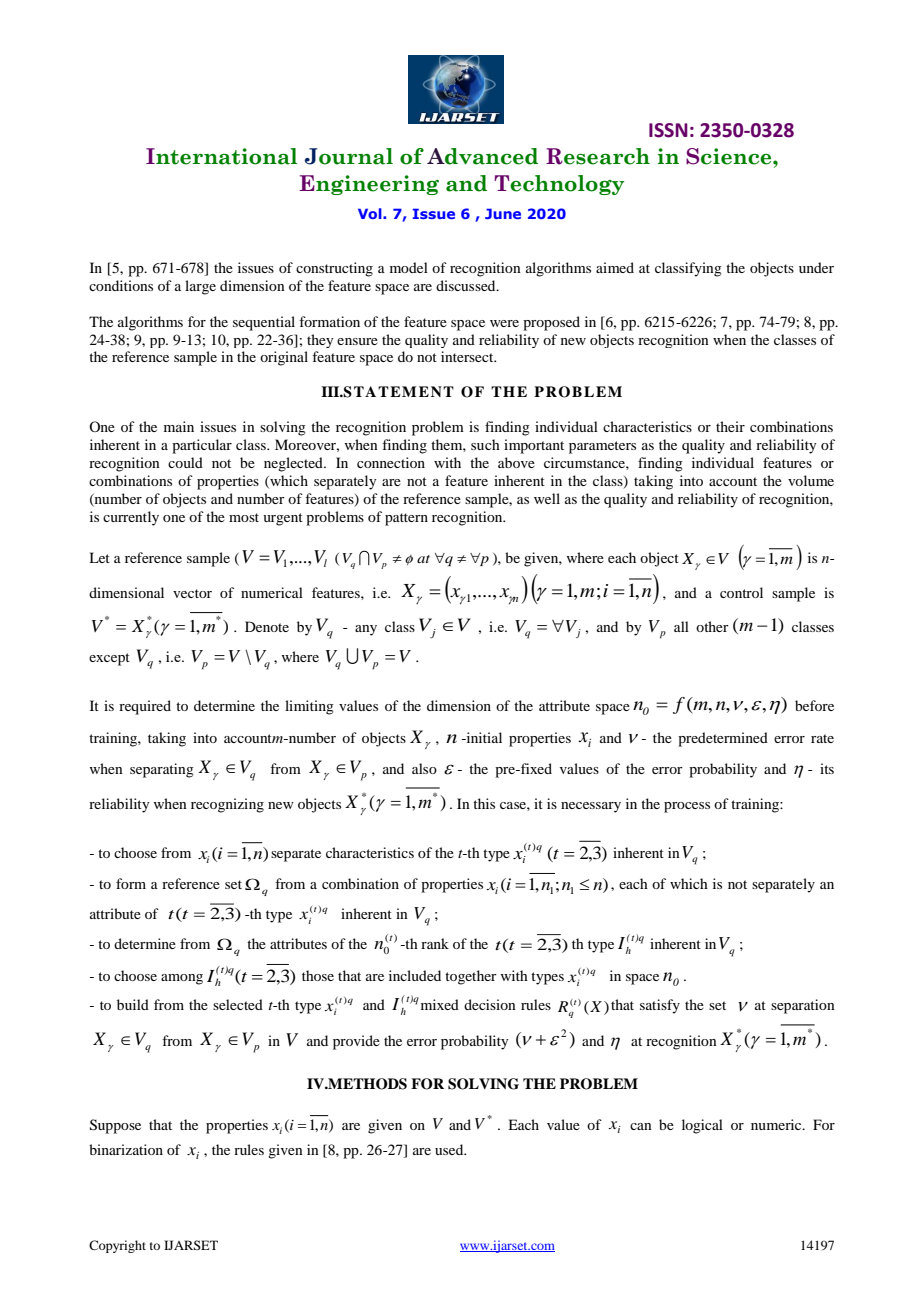  Describe the element at coordinates (803, 1006) in the screenshot. I see `separation` at that location.
